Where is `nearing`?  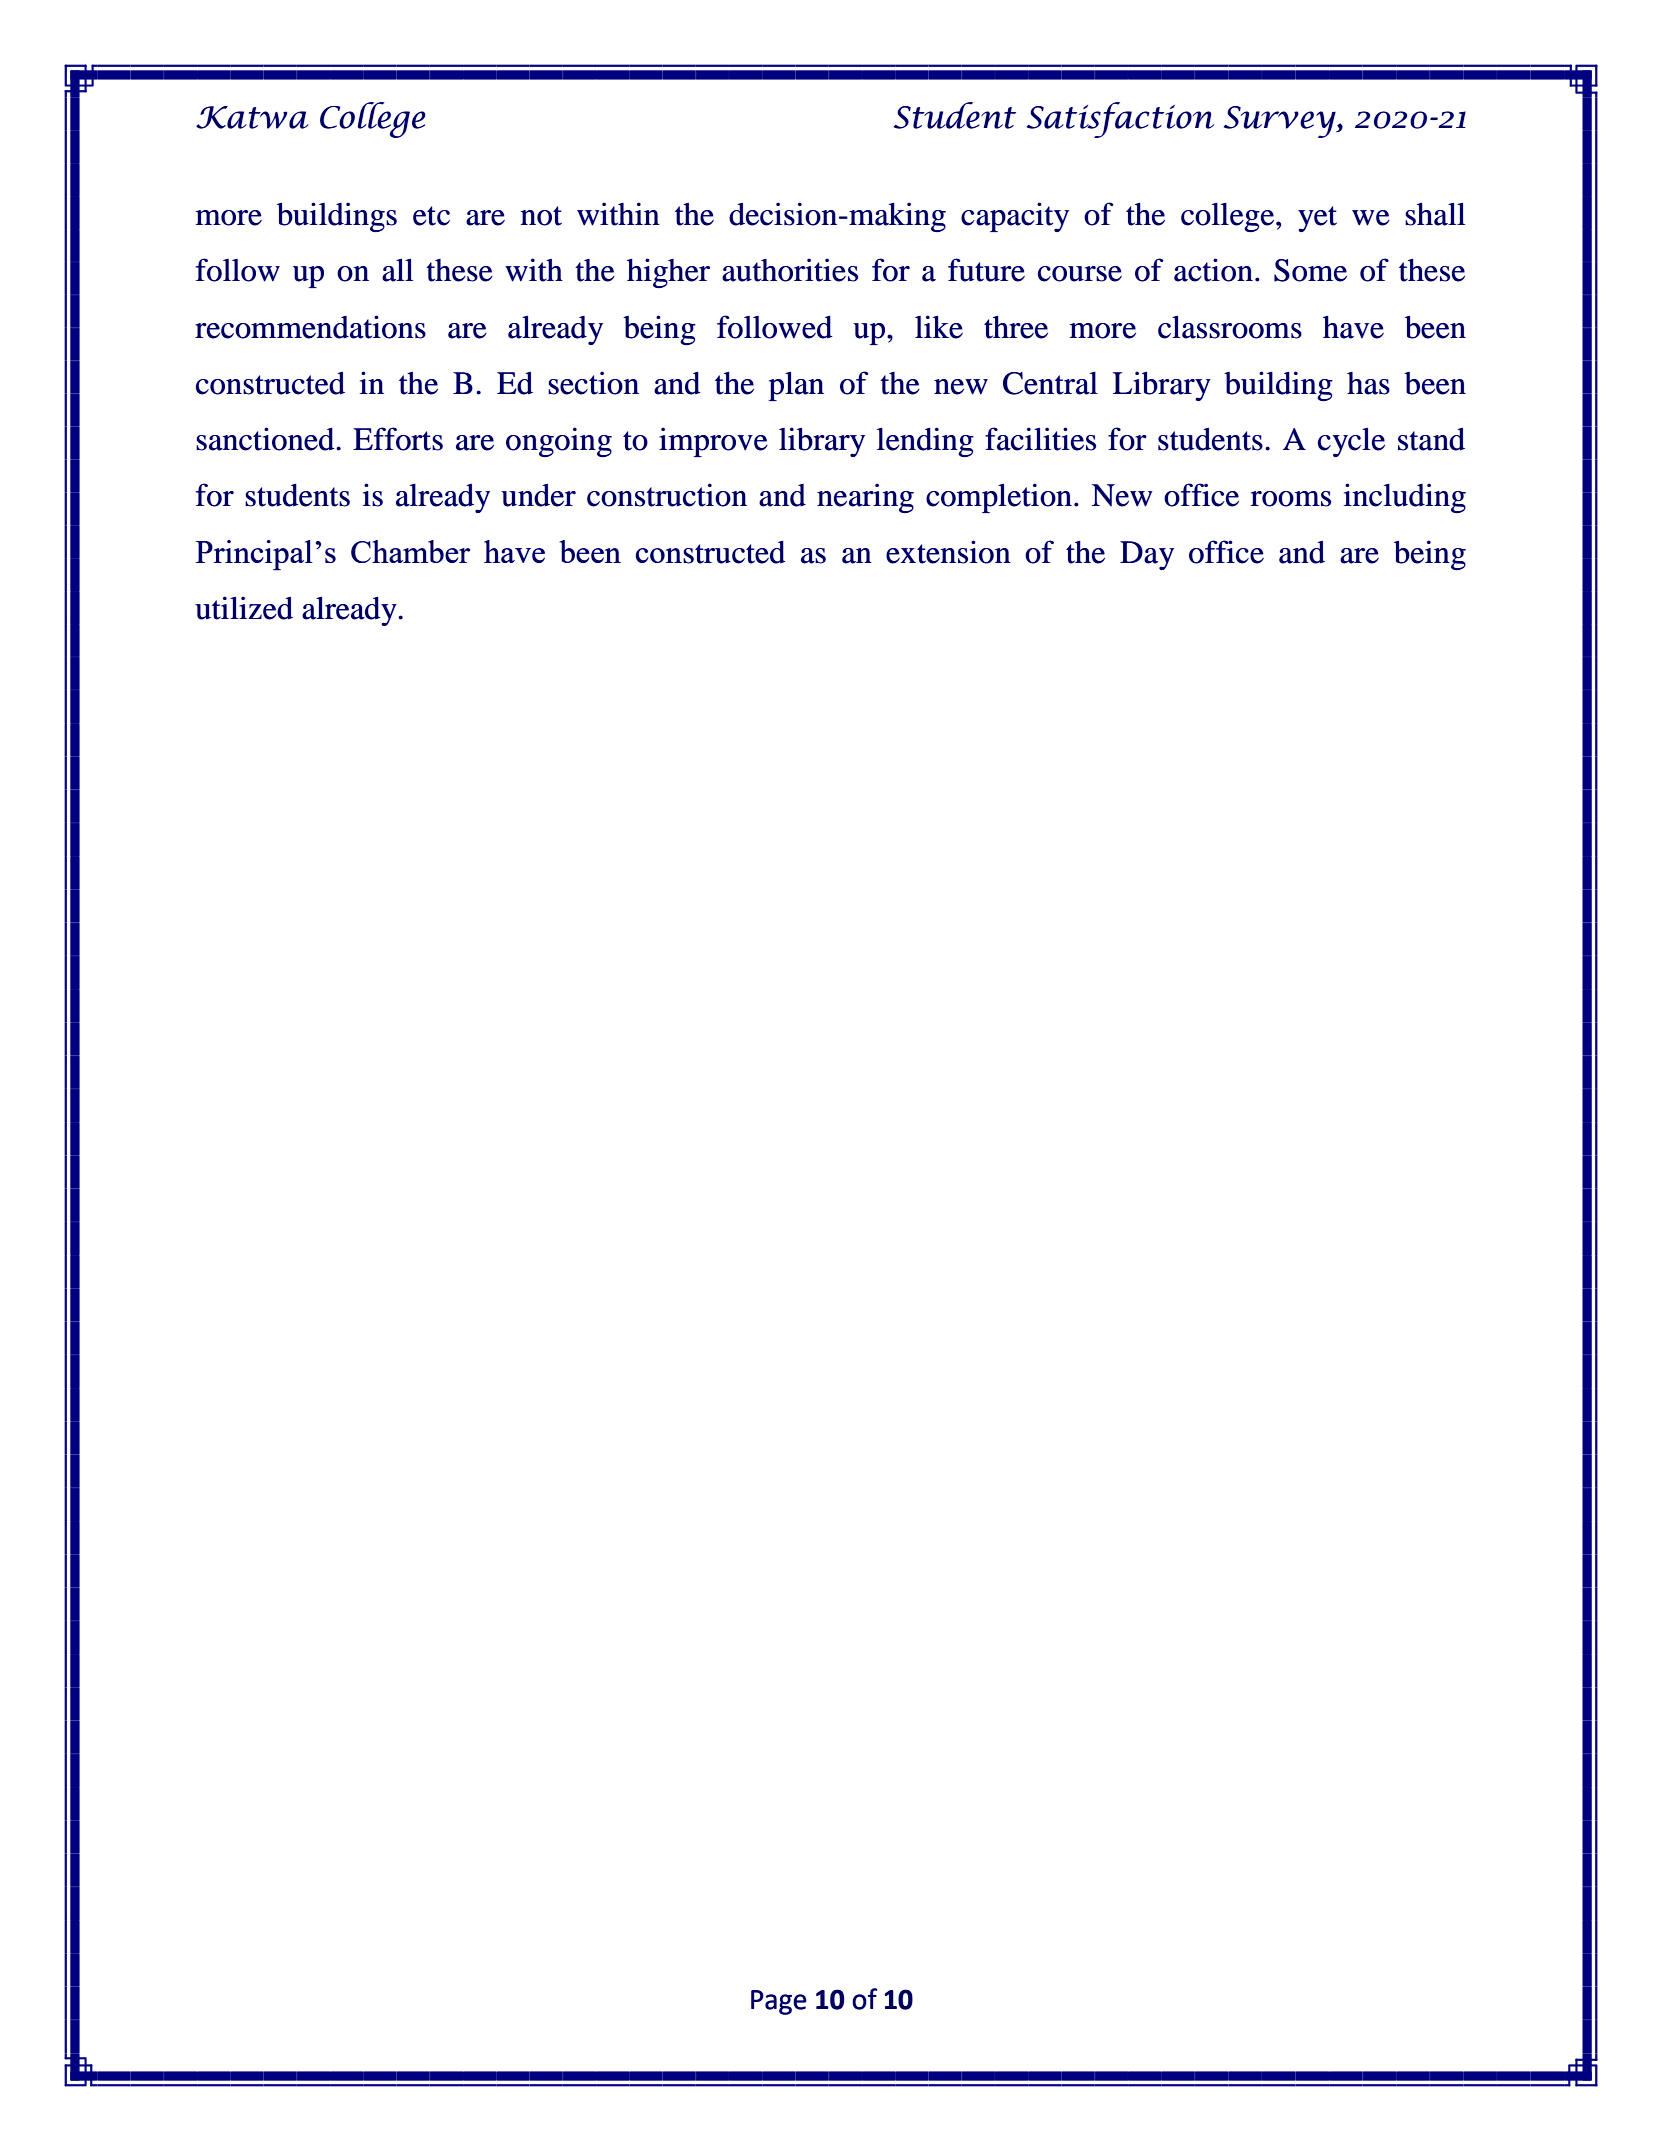 nearing is located at coordinates (865, 498).
